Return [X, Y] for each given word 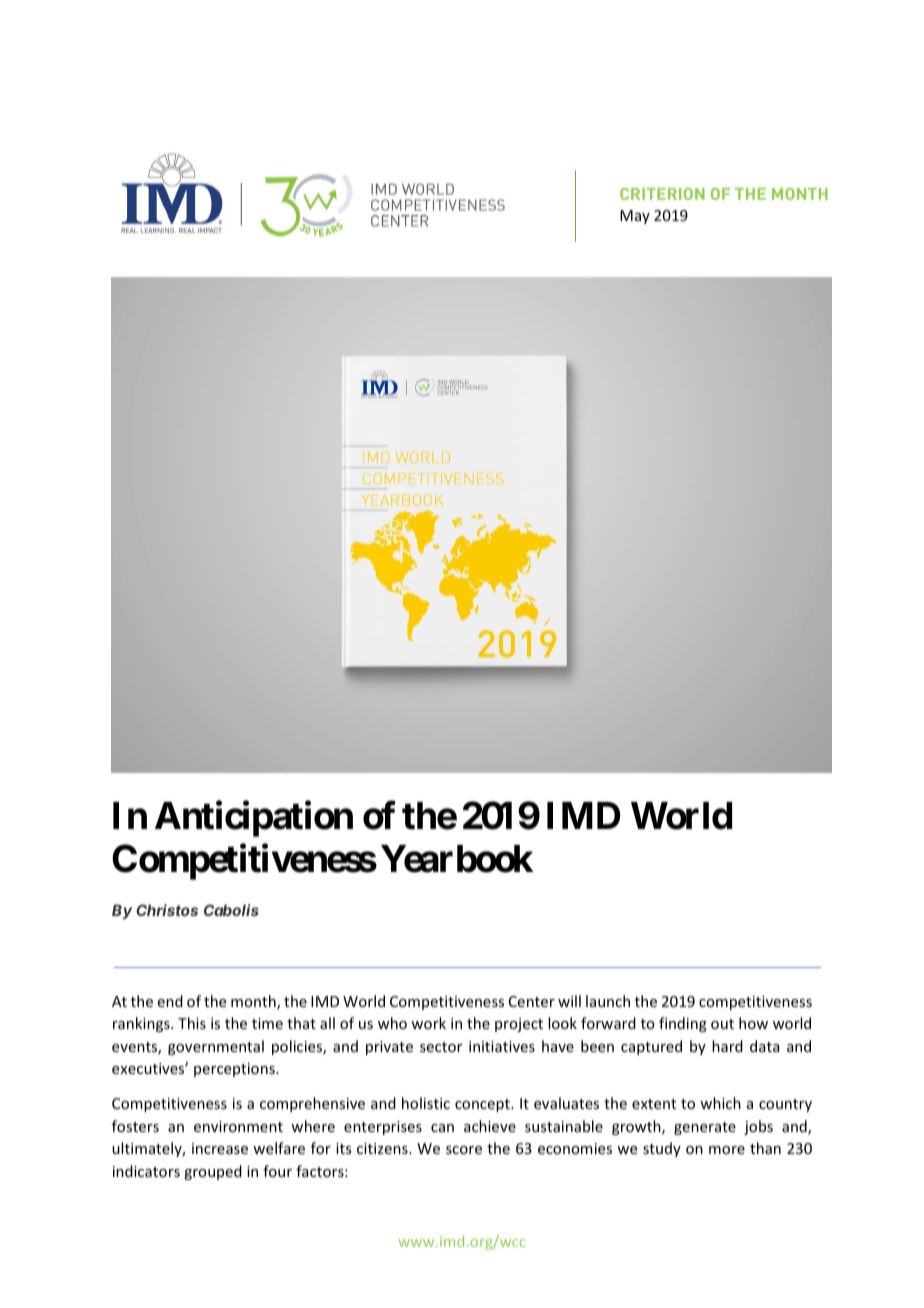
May [635, 217]
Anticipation [254, 819]
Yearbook [457, 859]
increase [220, 1148]
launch [608, 1001]
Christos [167, 910]
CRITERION [662, 194]
